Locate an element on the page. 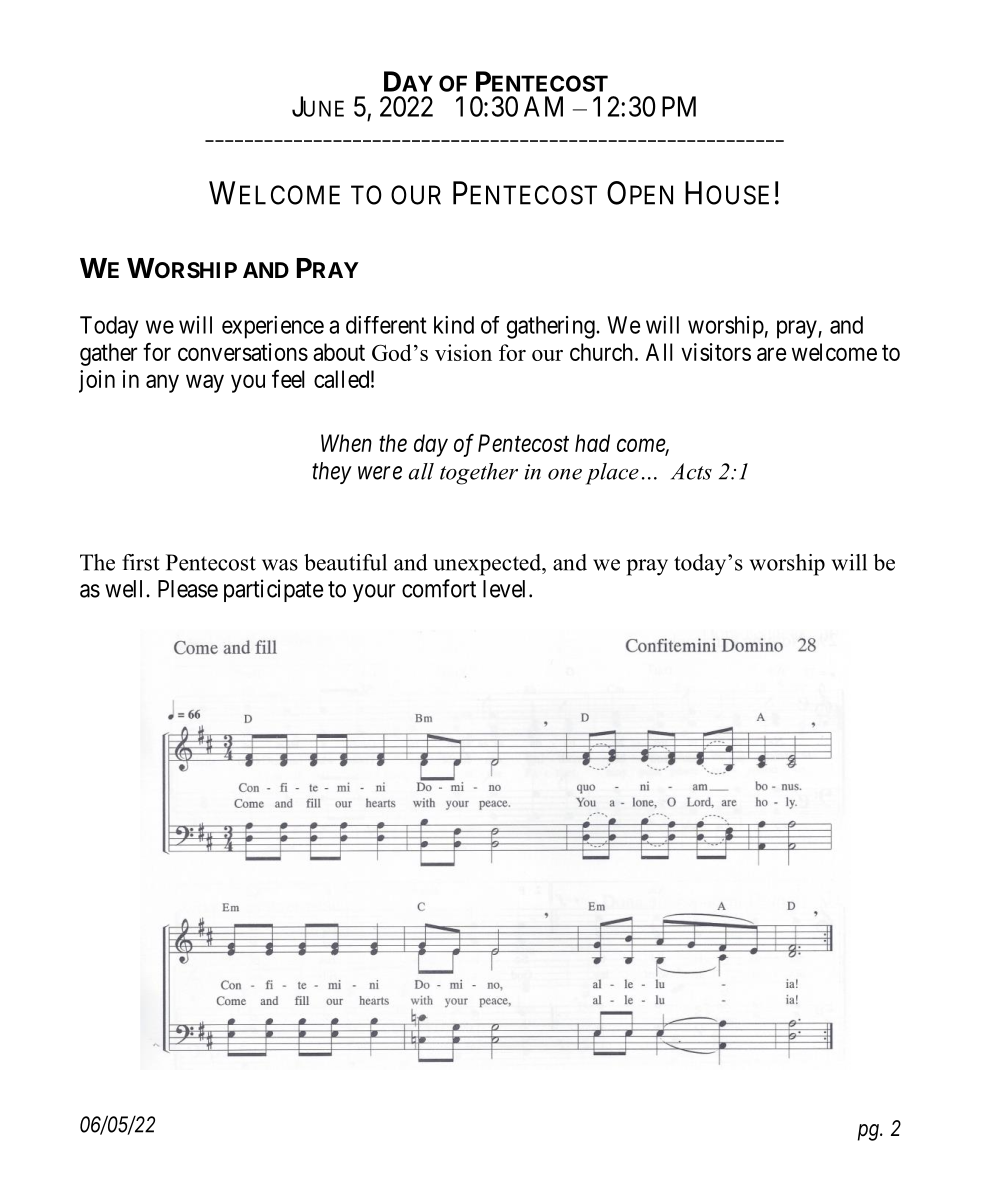  kind is located at coordinates (454, 325).
